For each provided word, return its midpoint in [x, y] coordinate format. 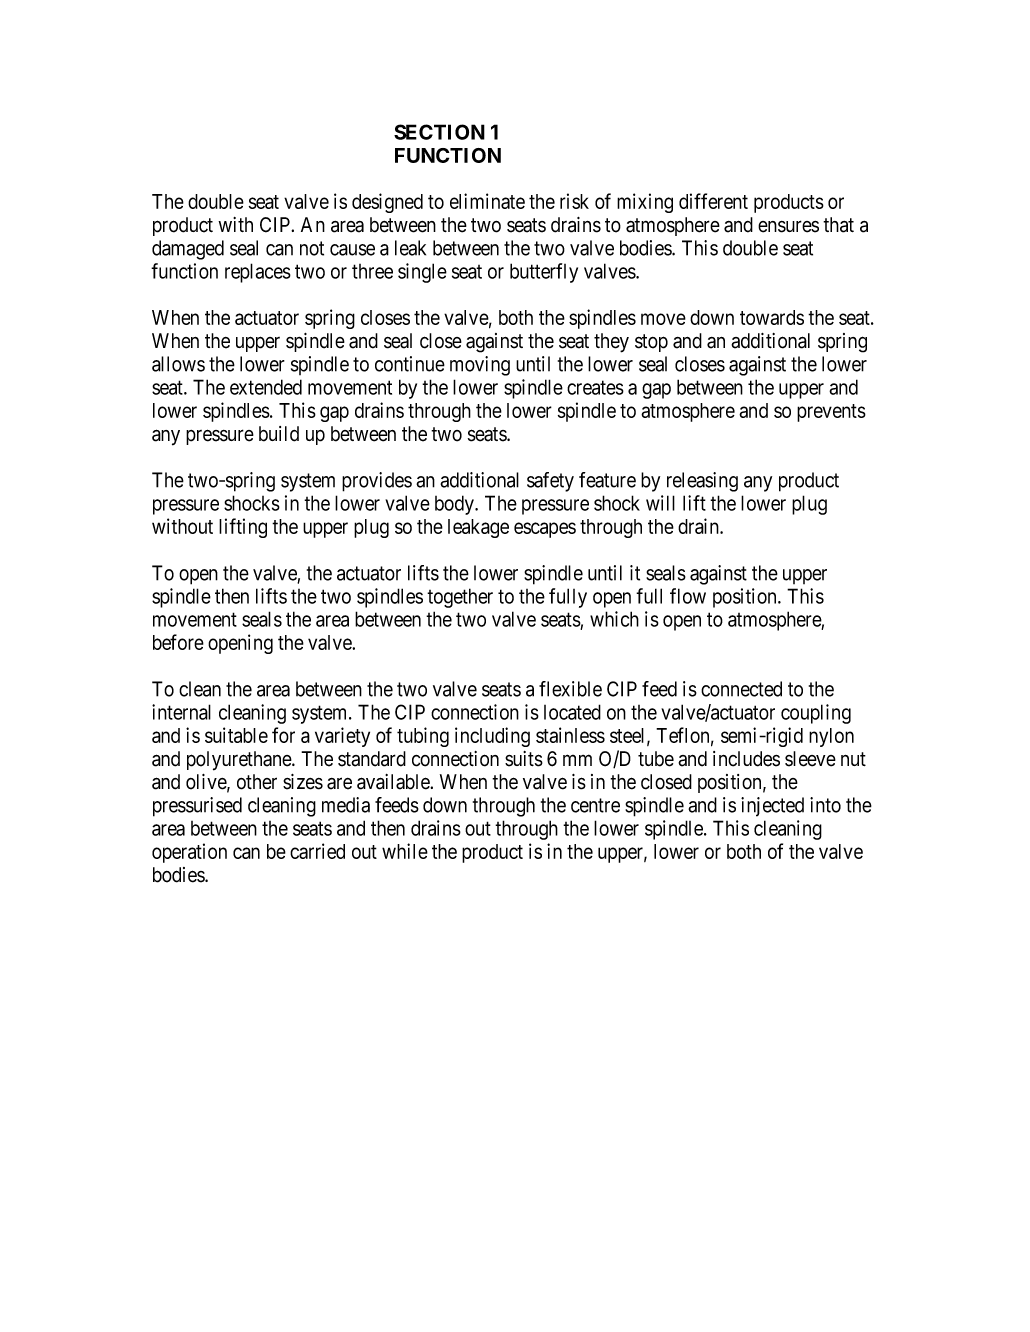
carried [317, 851]
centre [595, 805]
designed [387, 203]
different [713, 201]
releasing [702, 482]
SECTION [439, 132]
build [279, 434]
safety [550, 482]
